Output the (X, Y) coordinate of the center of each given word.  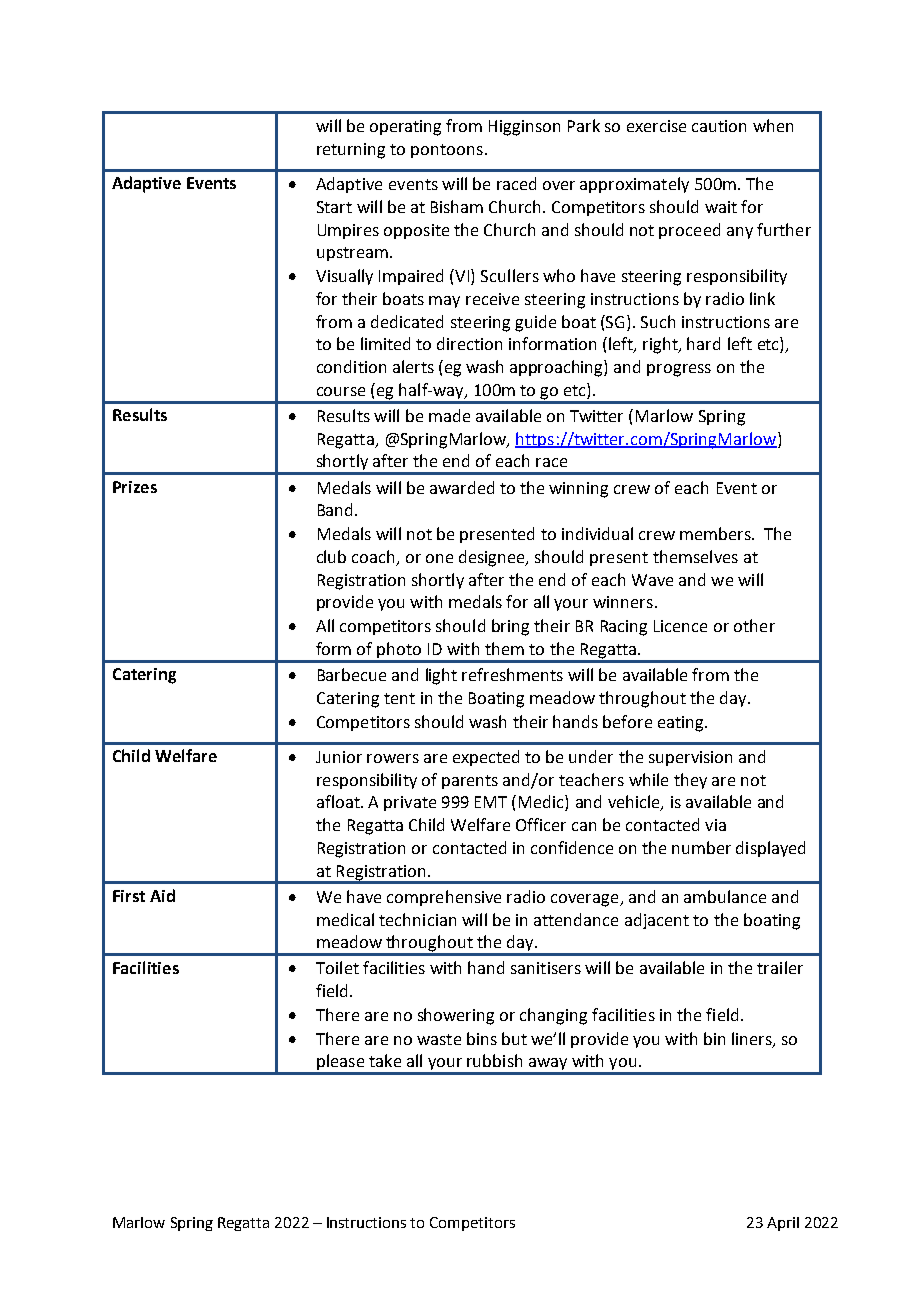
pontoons (447, 151)
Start (334, 207)
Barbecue (352, 674)
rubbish (494, 1060)
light (441, 676)
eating (682, 724)
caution (719, 126)
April (783, 1224)
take (385, 1060)
